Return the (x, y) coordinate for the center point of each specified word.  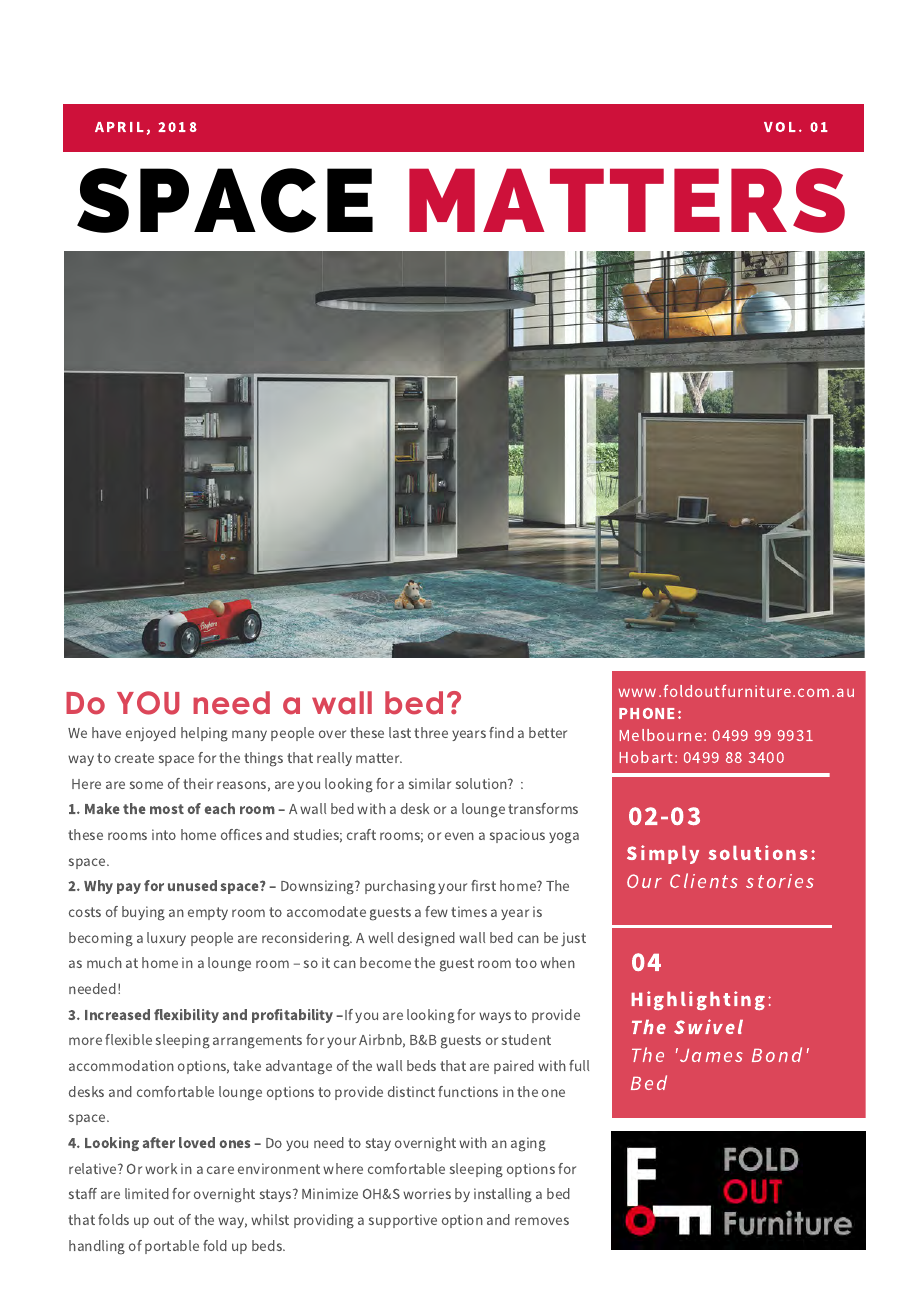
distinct (411, 1091)
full (579, 1065)
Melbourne (661, 735)
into (164, 834)
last (400, 732)
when (557, 962)
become (385, 962)
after (159, 1142)
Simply (663, 854)
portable (172, 1247)
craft (361, 834)
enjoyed (151, 734)
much (104, 962)
